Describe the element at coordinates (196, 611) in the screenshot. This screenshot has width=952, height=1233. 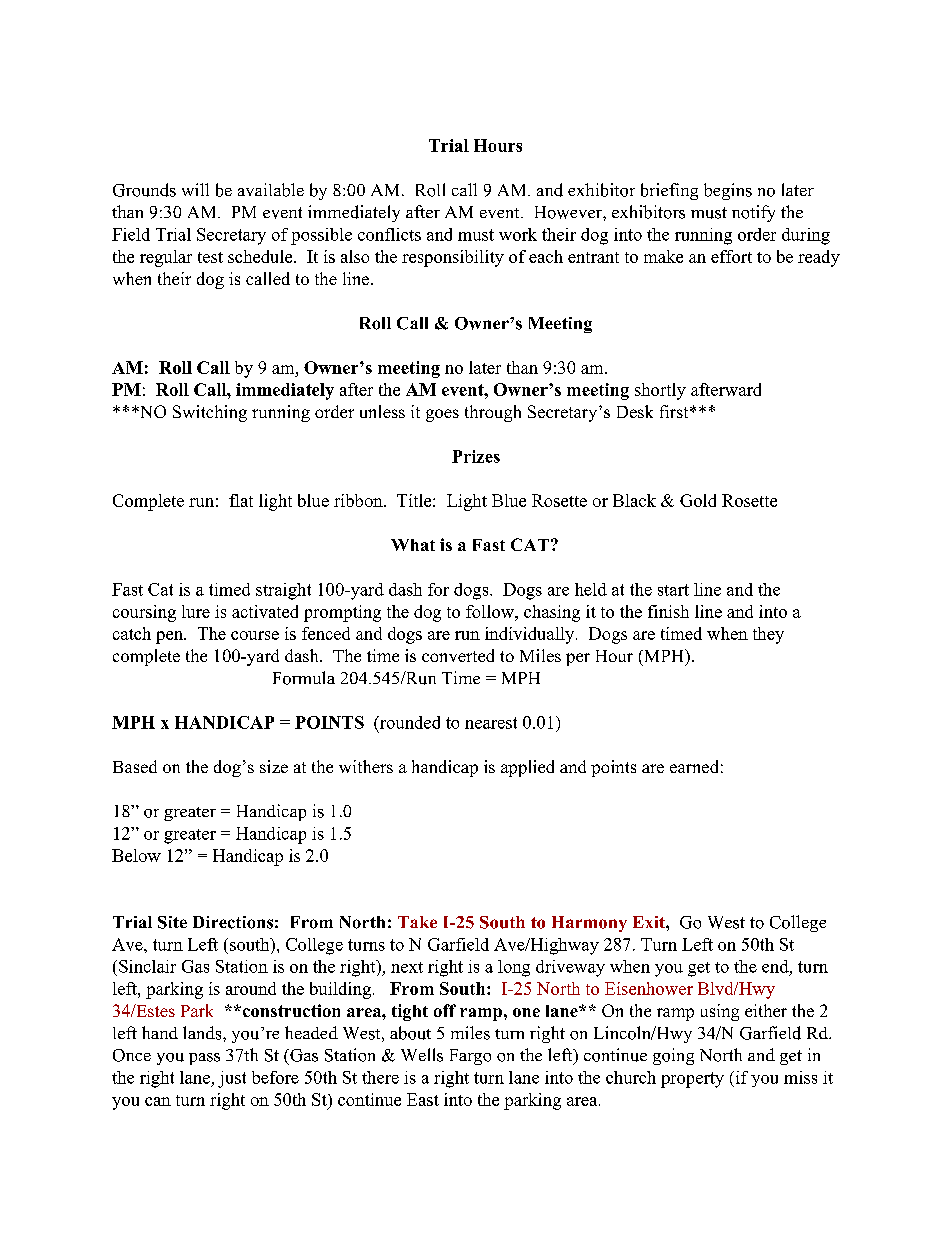
I see `lure` at that location.
